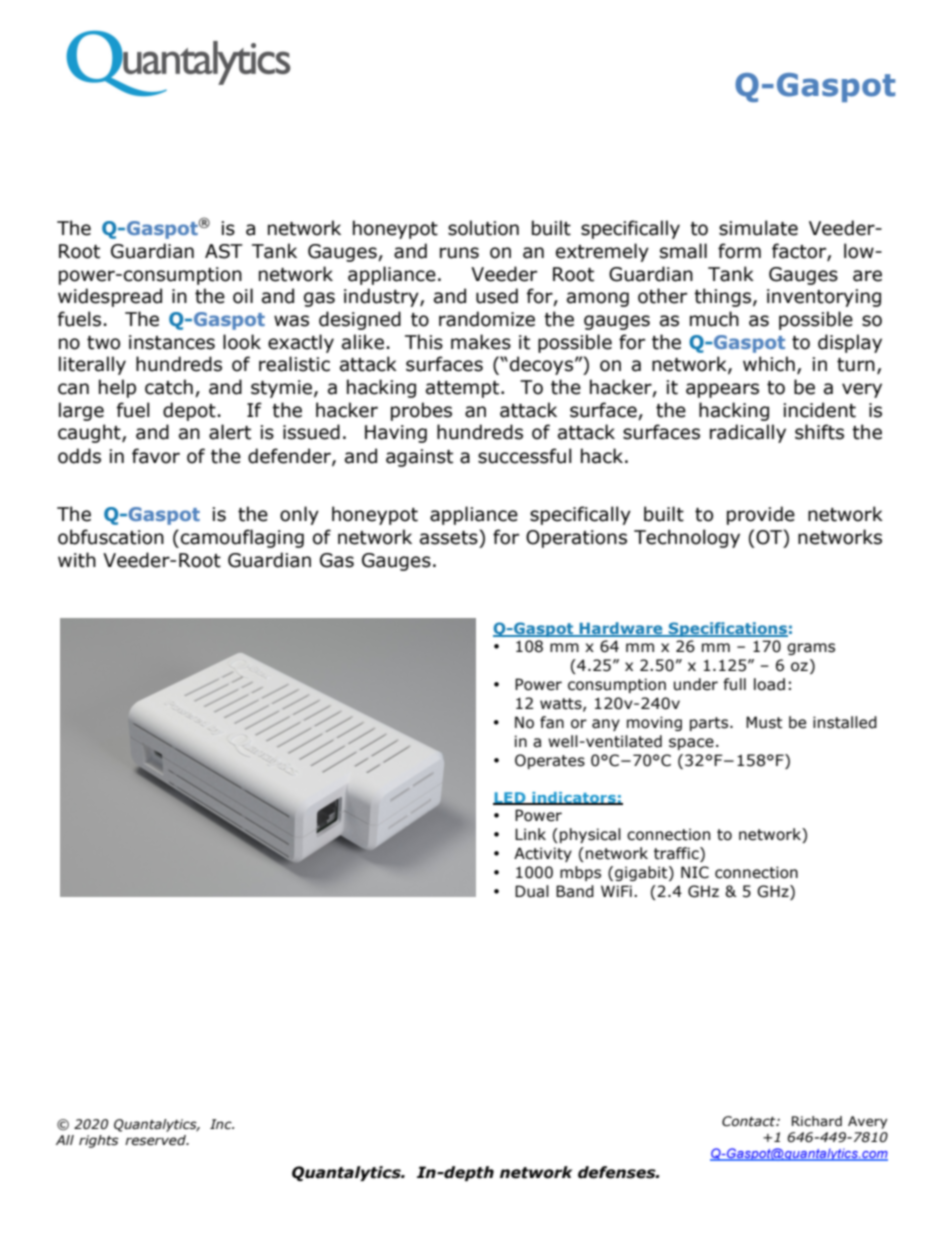 The width and height of the document is (952, 1233). I want to click on with, so click(77, 560).
